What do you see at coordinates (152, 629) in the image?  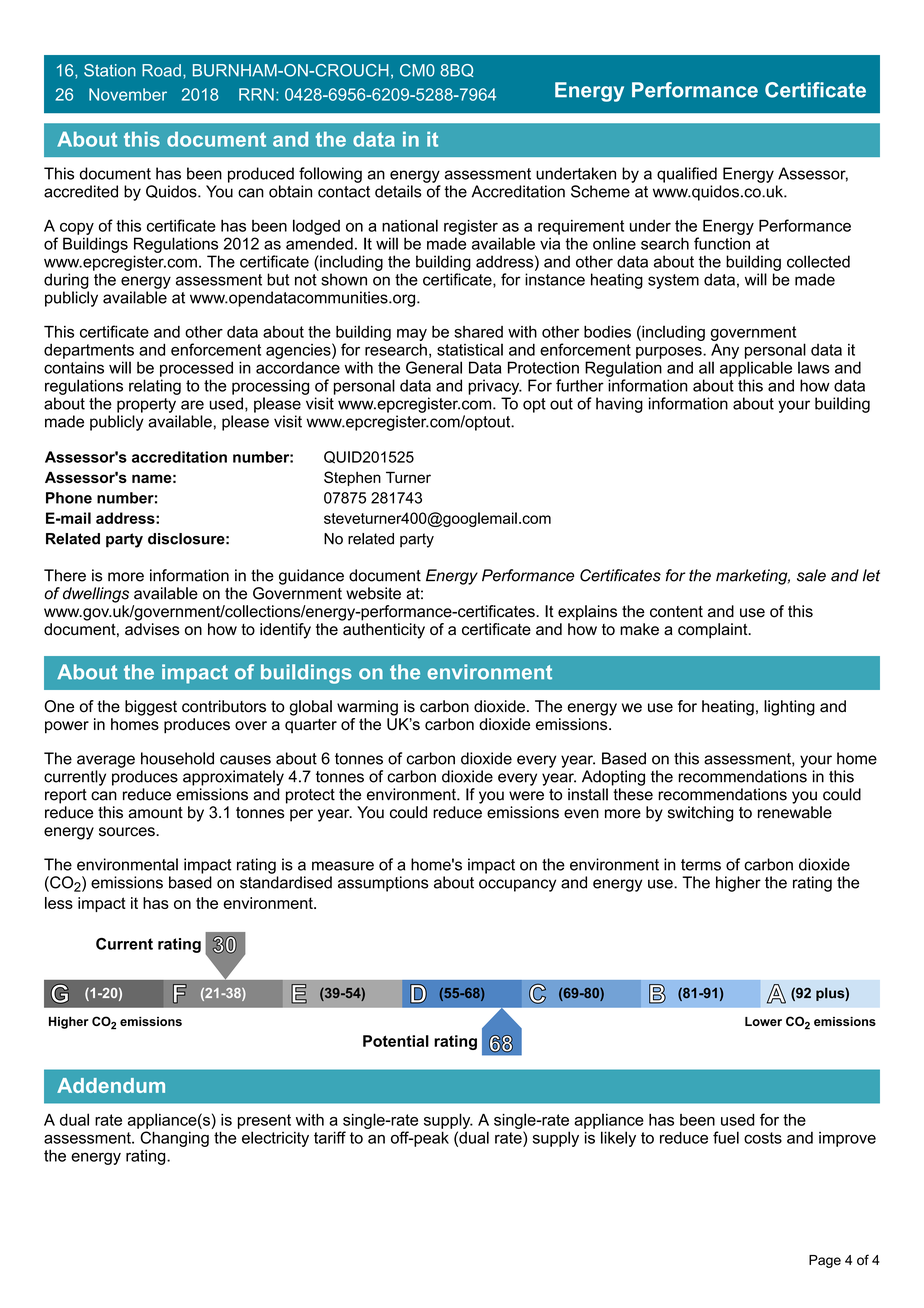 I see `advises` at bounding box center [152, 629].
